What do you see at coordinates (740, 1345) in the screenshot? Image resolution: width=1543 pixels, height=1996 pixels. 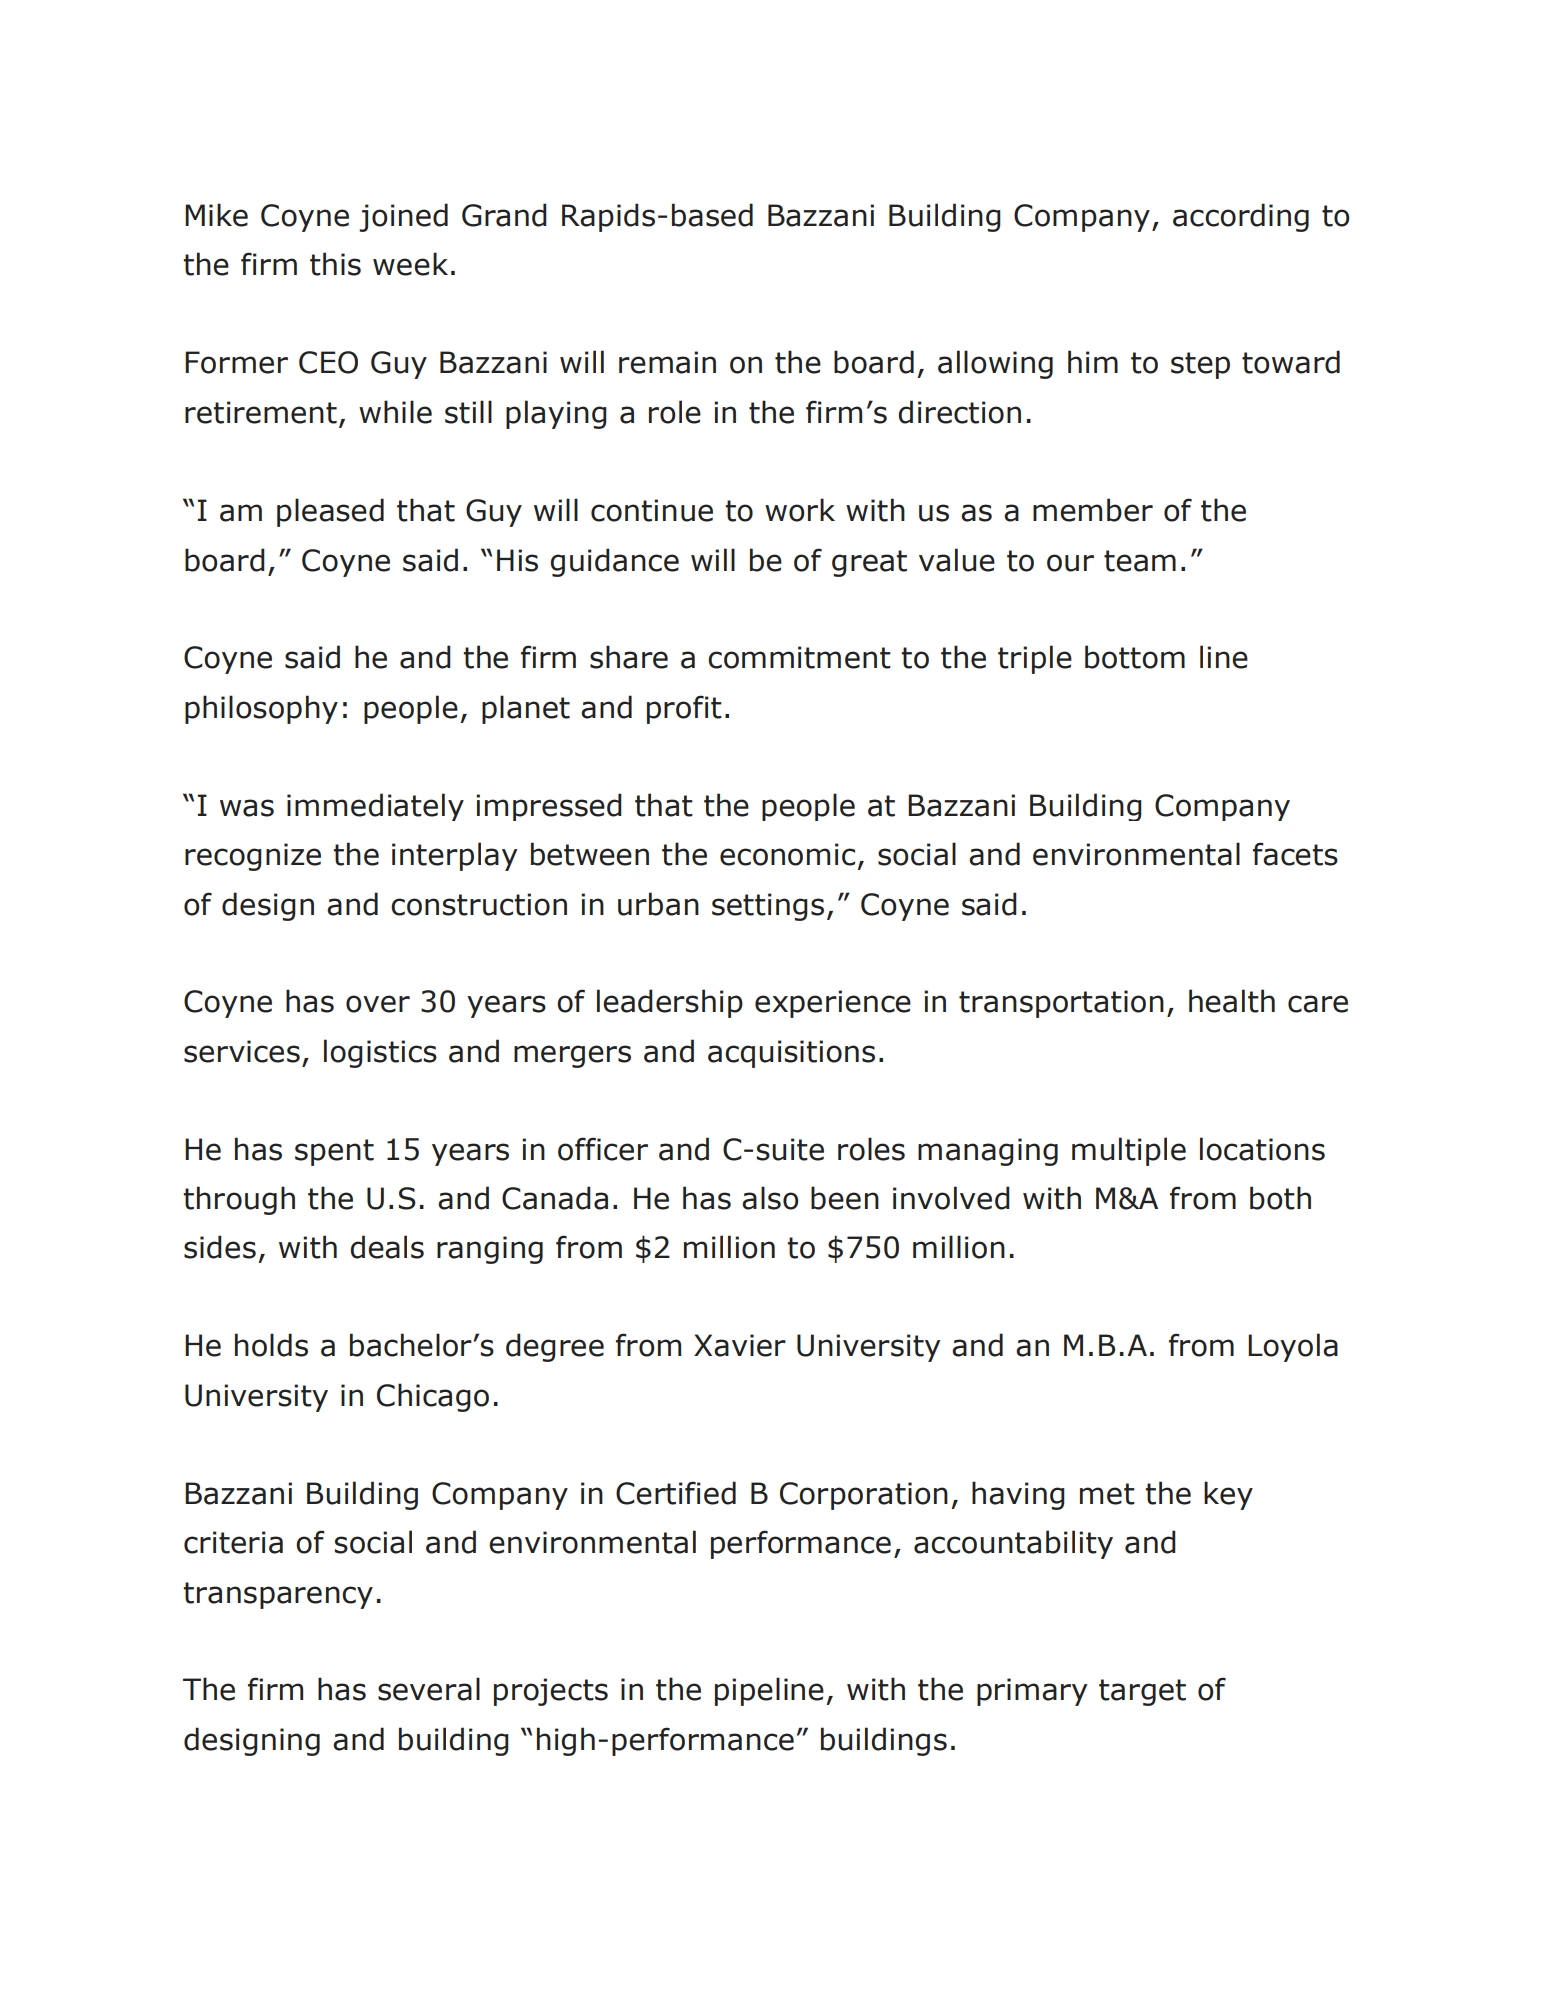 I see `Xavier` at bounding box center [740, 1345].
